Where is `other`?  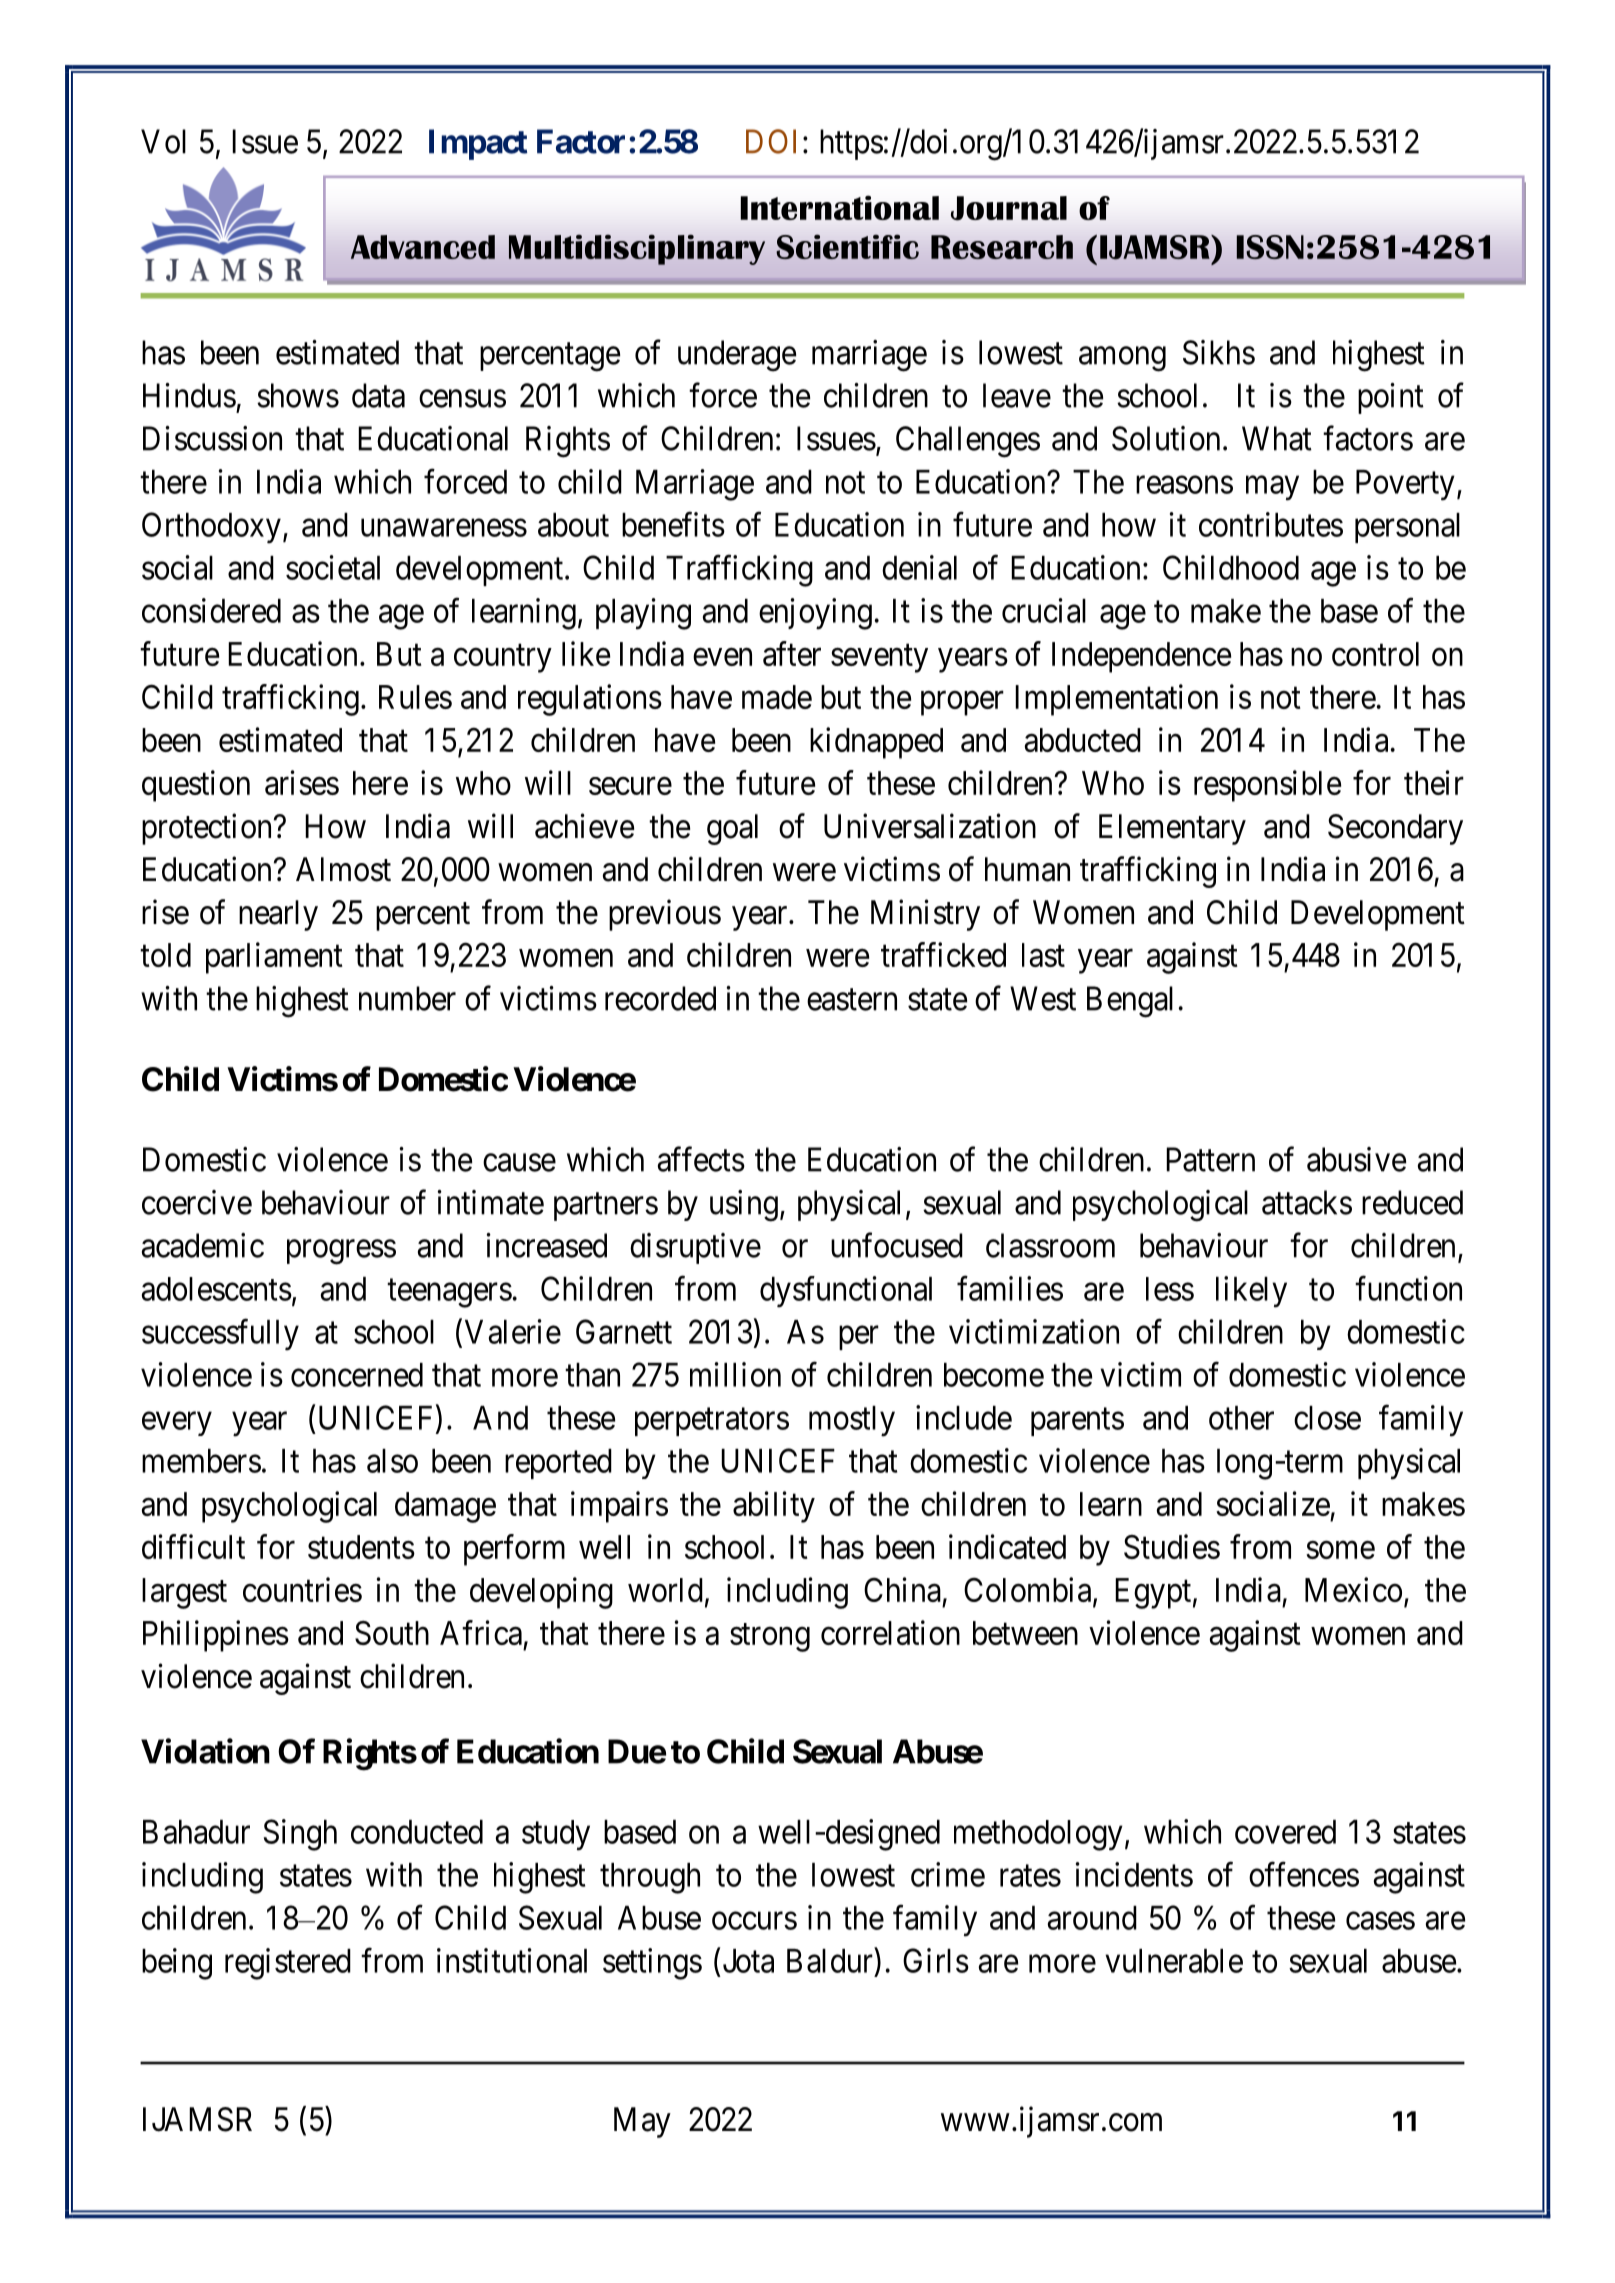
other is located at coordinates (1241, 1418).
